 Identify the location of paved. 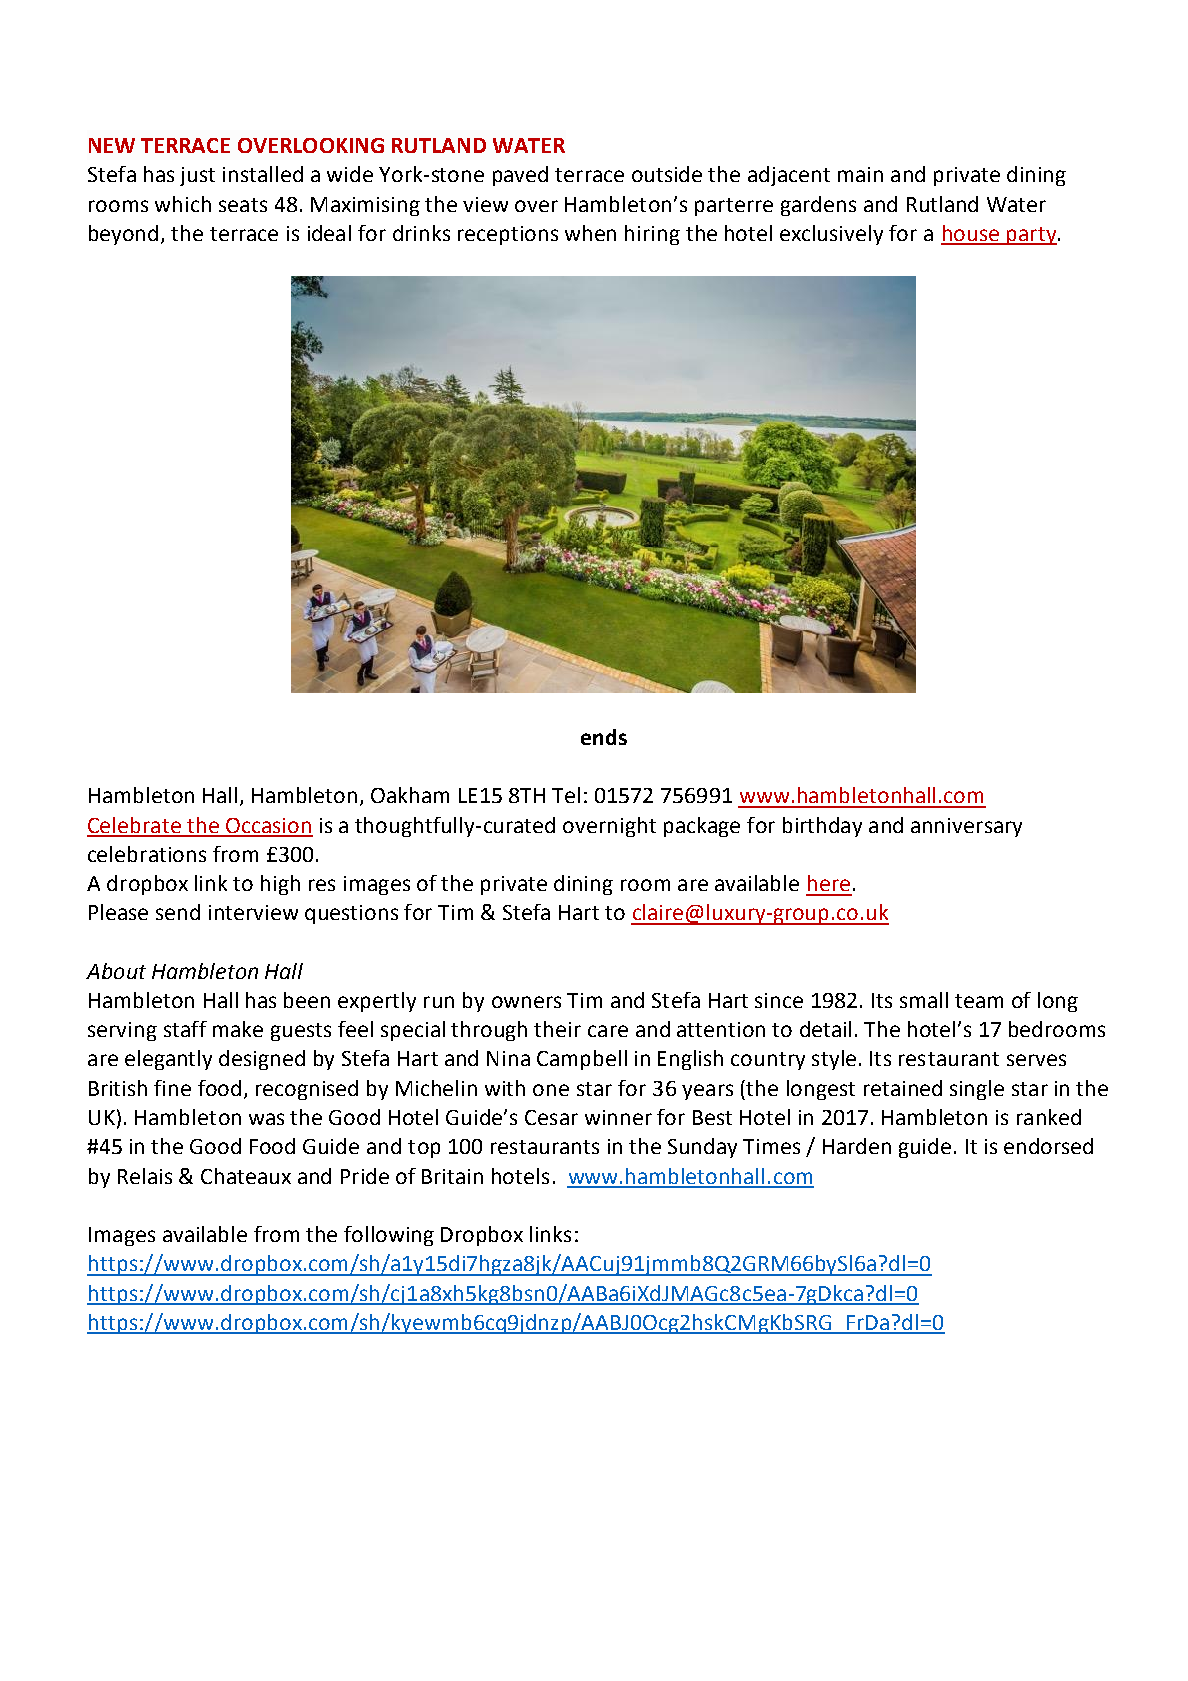
(520, 176).
